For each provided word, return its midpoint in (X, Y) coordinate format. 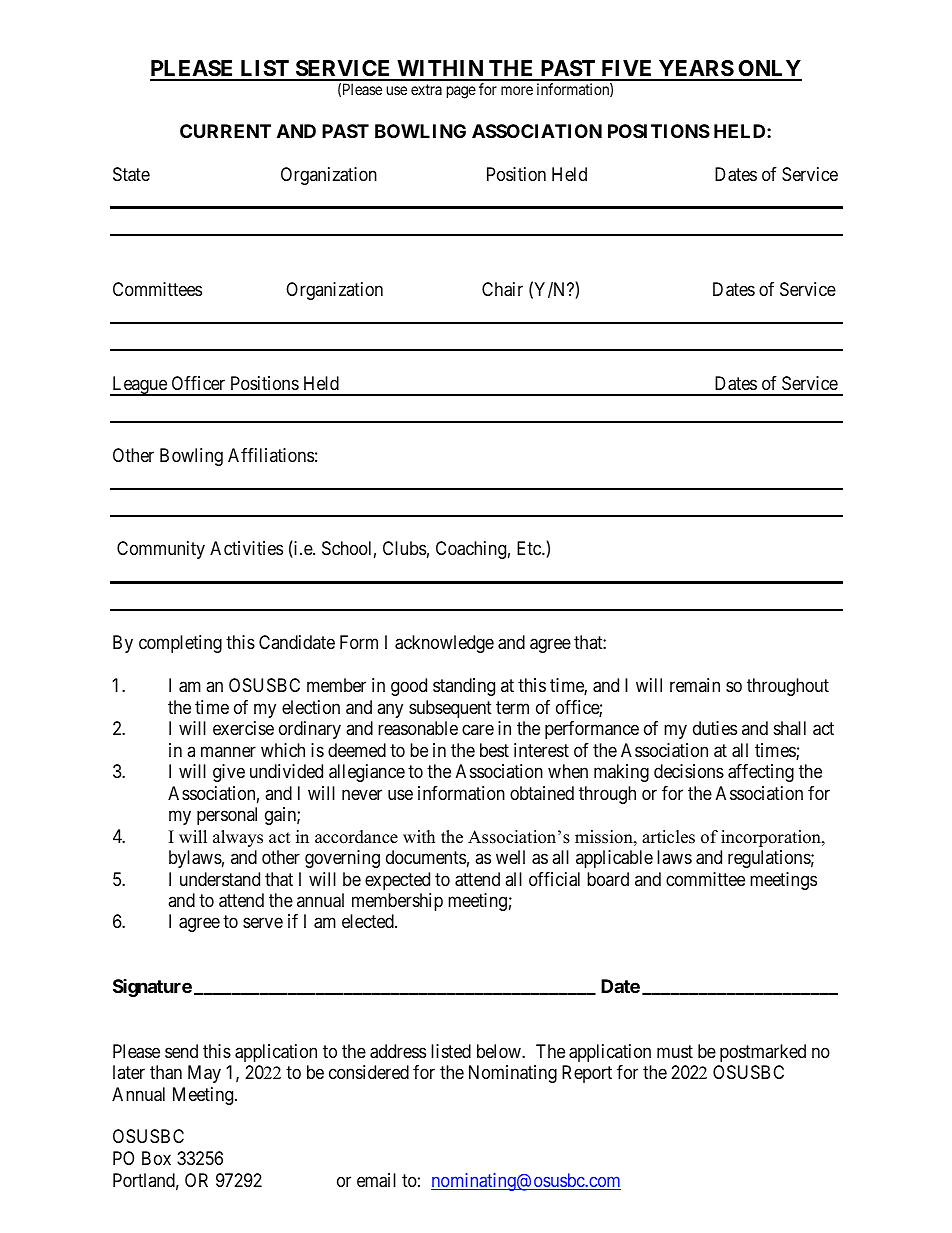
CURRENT (225, 131)
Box (156, 1158)
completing (180, 644)
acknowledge (444, 644)
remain (695, 685)
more (517, 90)
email (376, 1180)
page (461, 92)
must (675, 1051)
